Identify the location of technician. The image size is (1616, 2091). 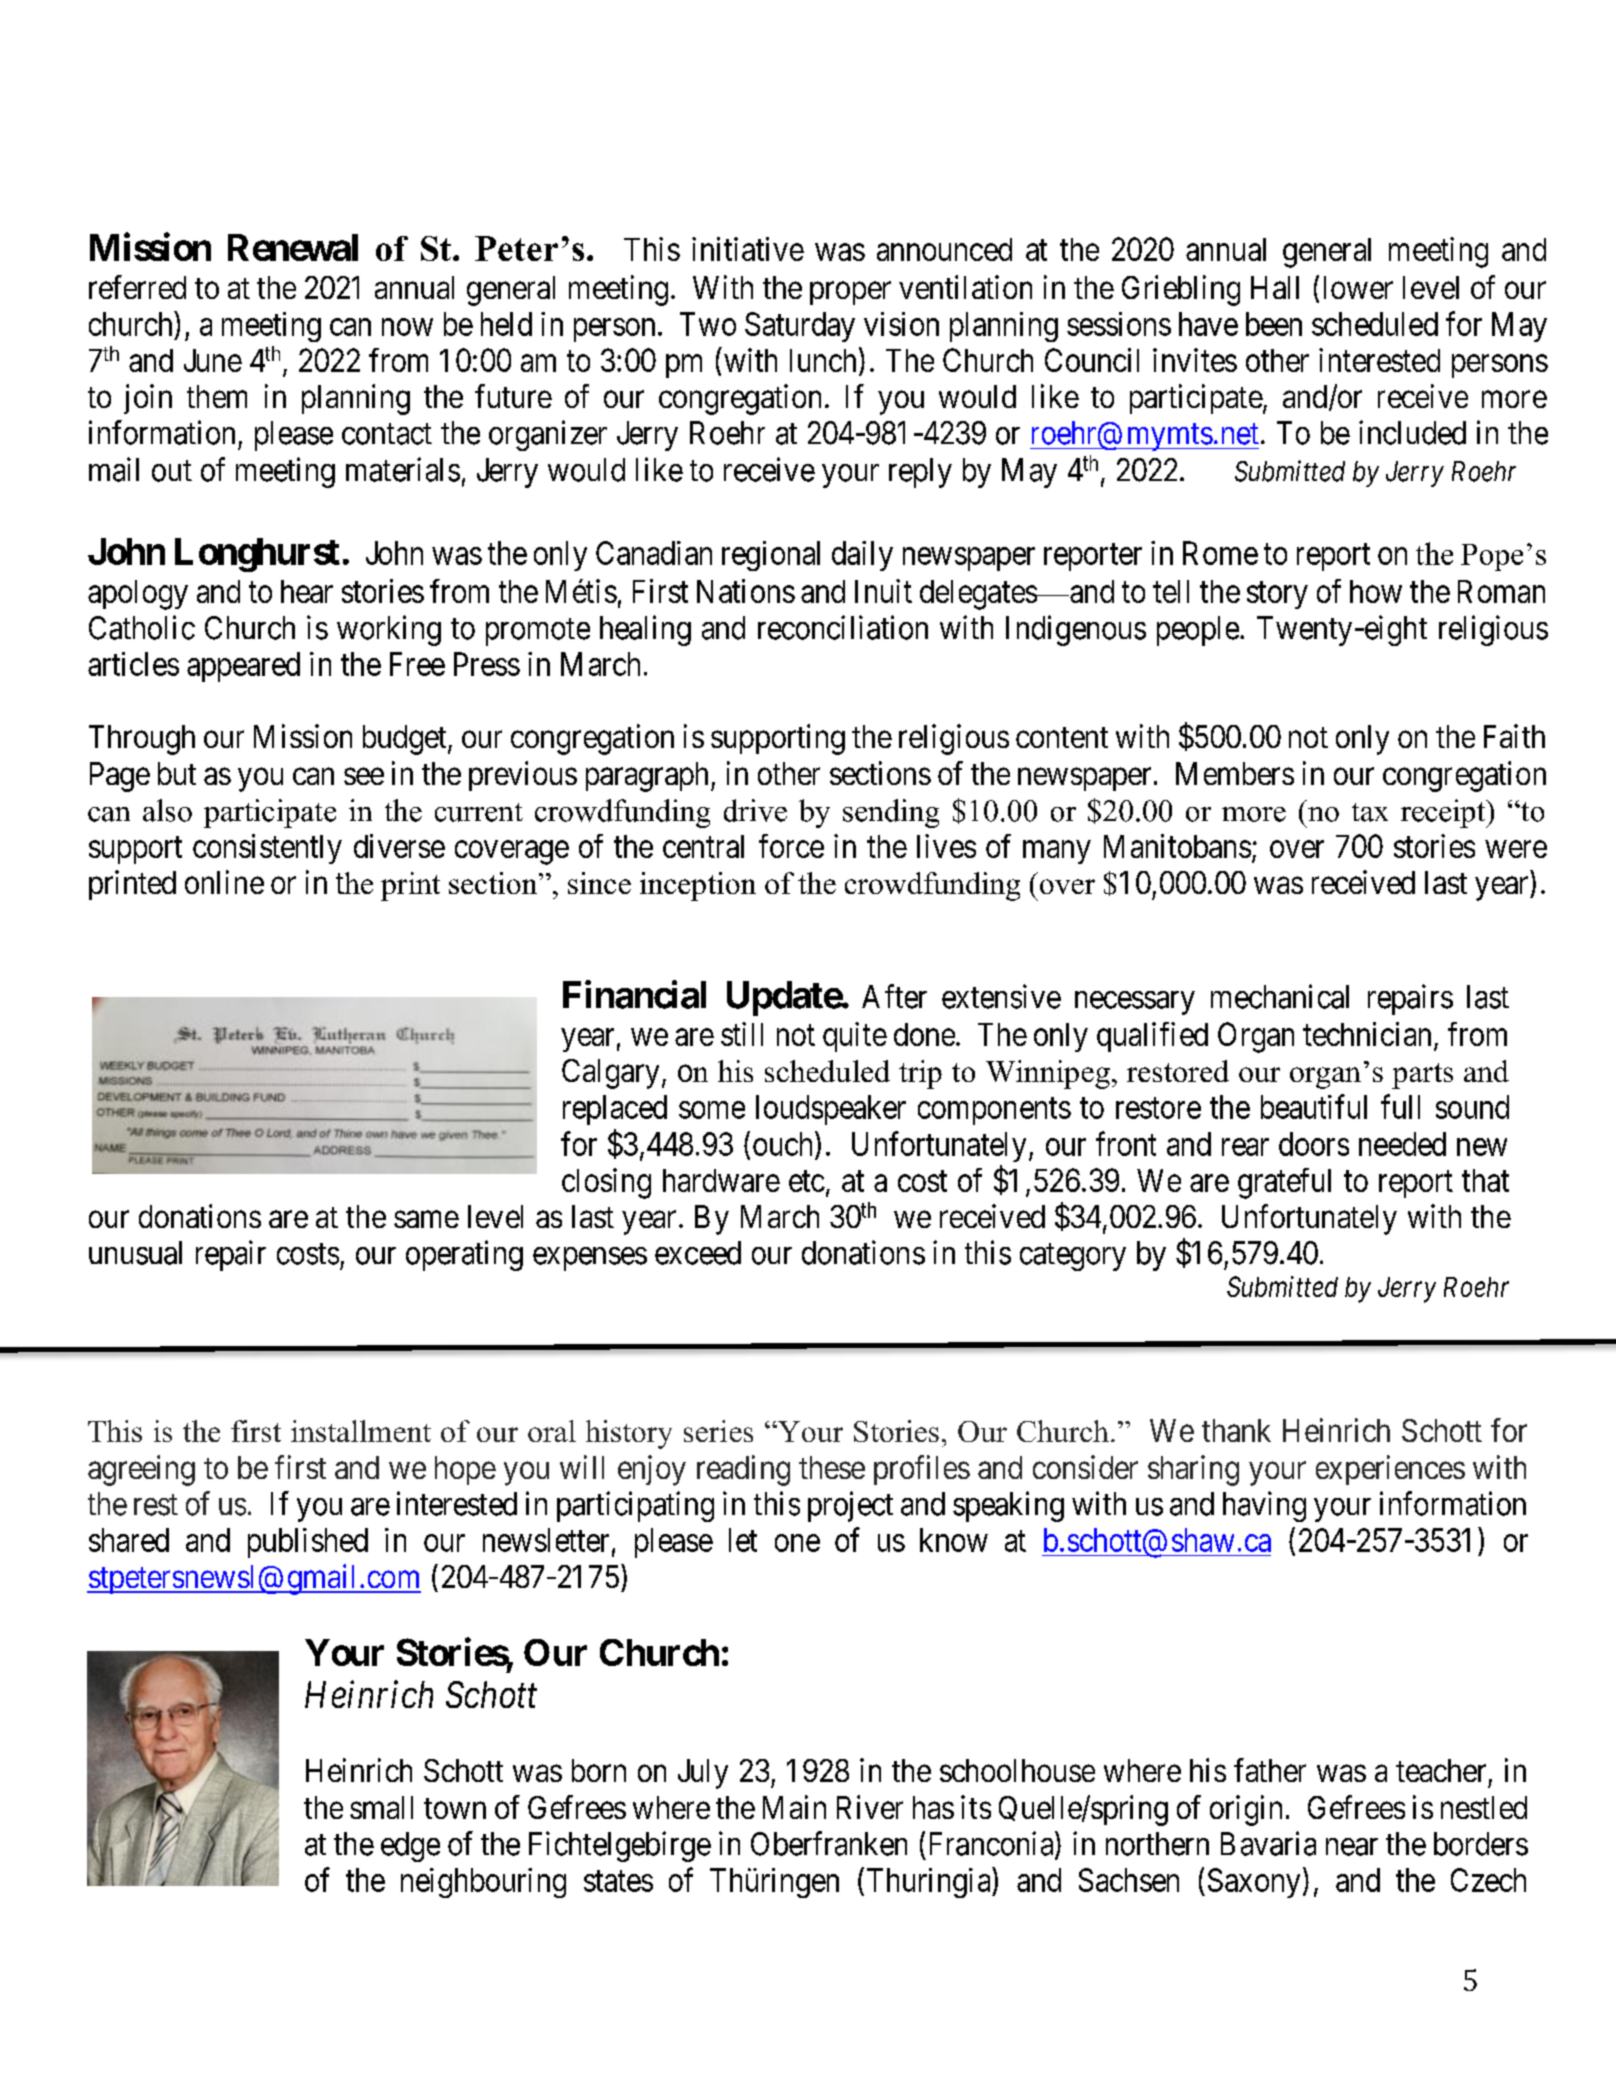
(1367, 1034).
